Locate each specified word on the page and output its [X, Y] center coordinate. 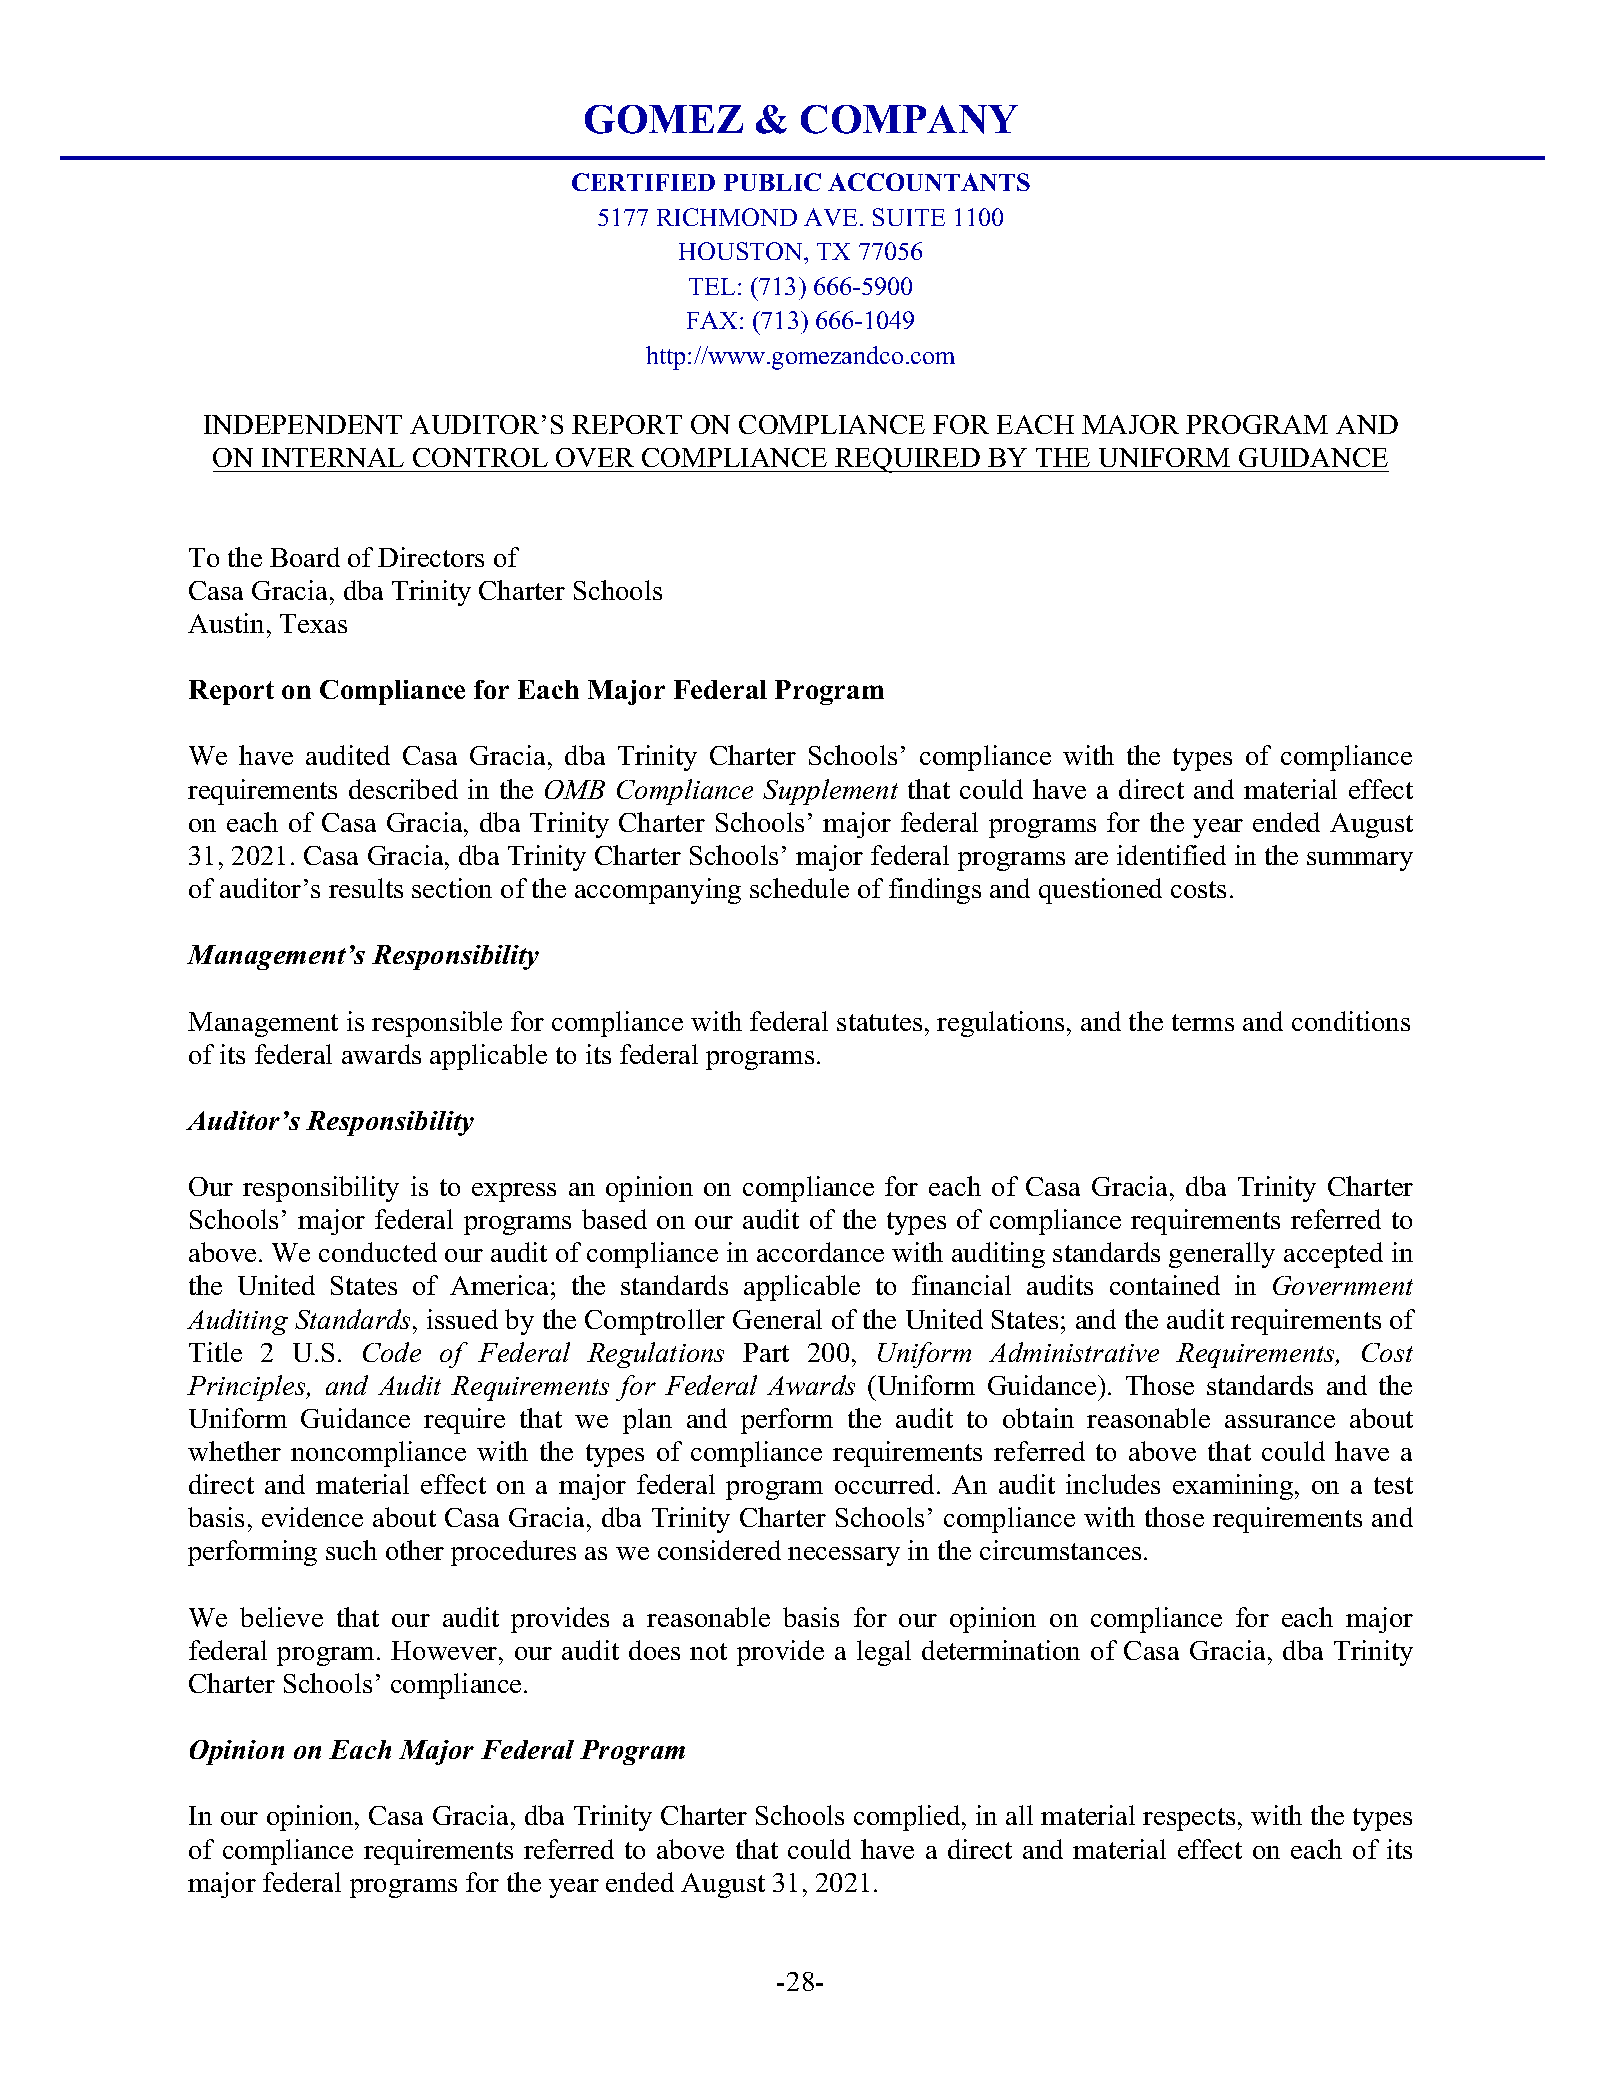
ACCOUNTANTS [929, 182]
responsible [437, 1024]
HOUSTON [742, 253]
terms [1203, 1022]
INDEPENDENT [303, 424]
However [445, 1650]
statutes [879, 1022]
